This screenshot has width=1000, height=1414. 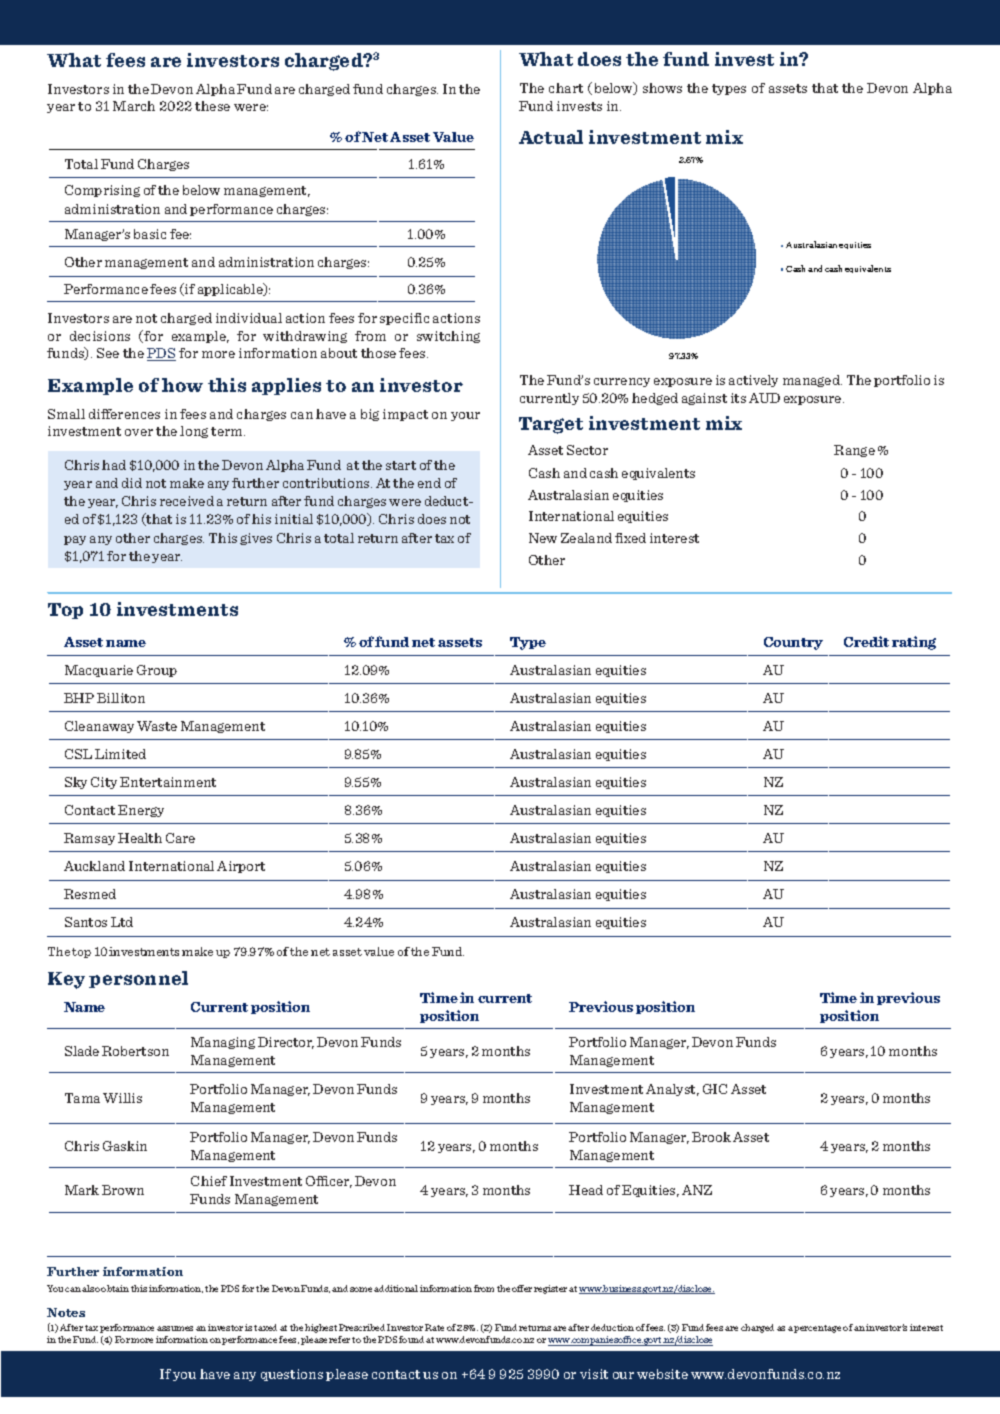 I want to click on Airport, so click(x=241, y=867).
